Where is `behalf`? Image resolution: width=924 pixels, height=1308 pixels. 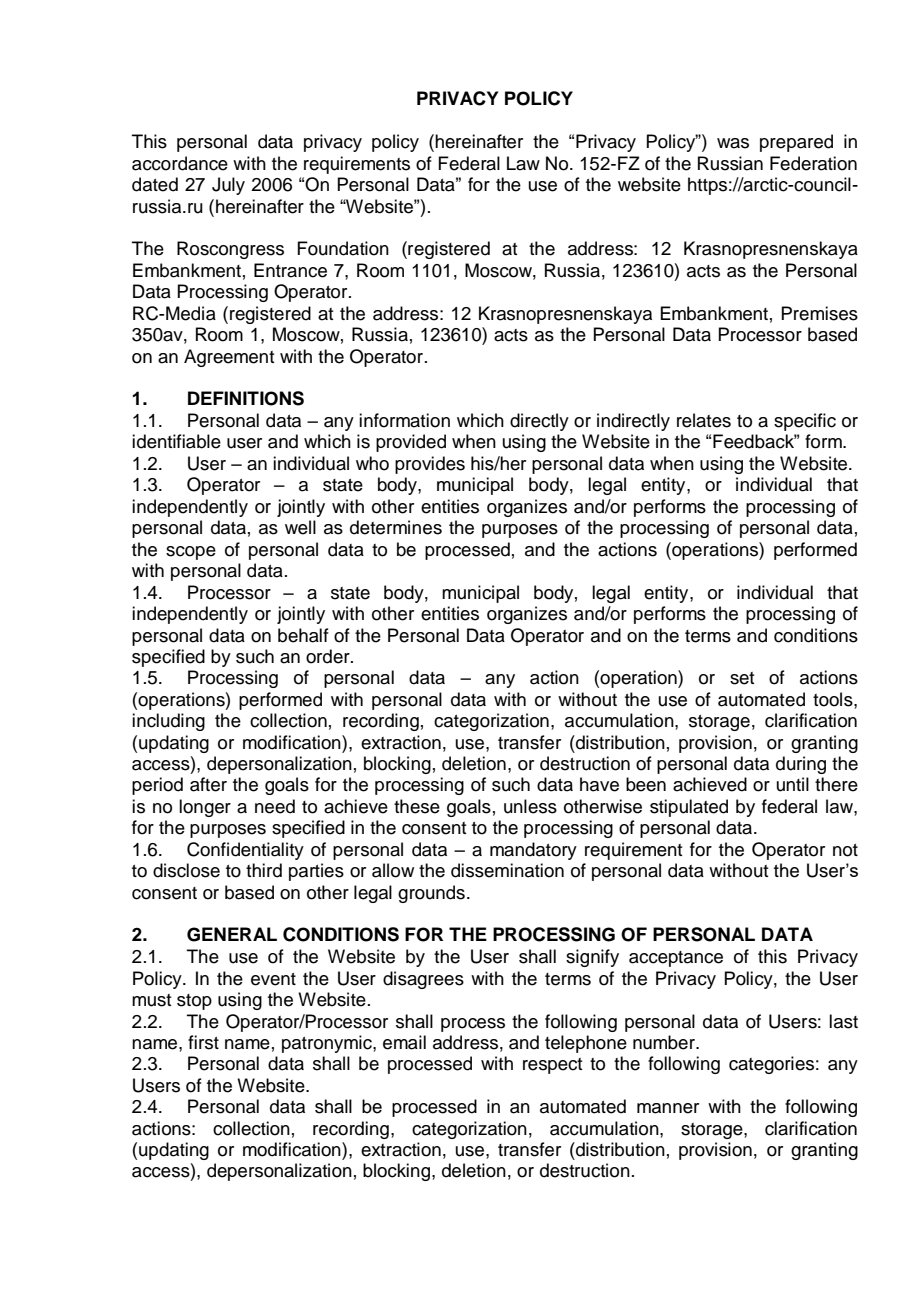
behalf is located at coordinates (303, 635).
